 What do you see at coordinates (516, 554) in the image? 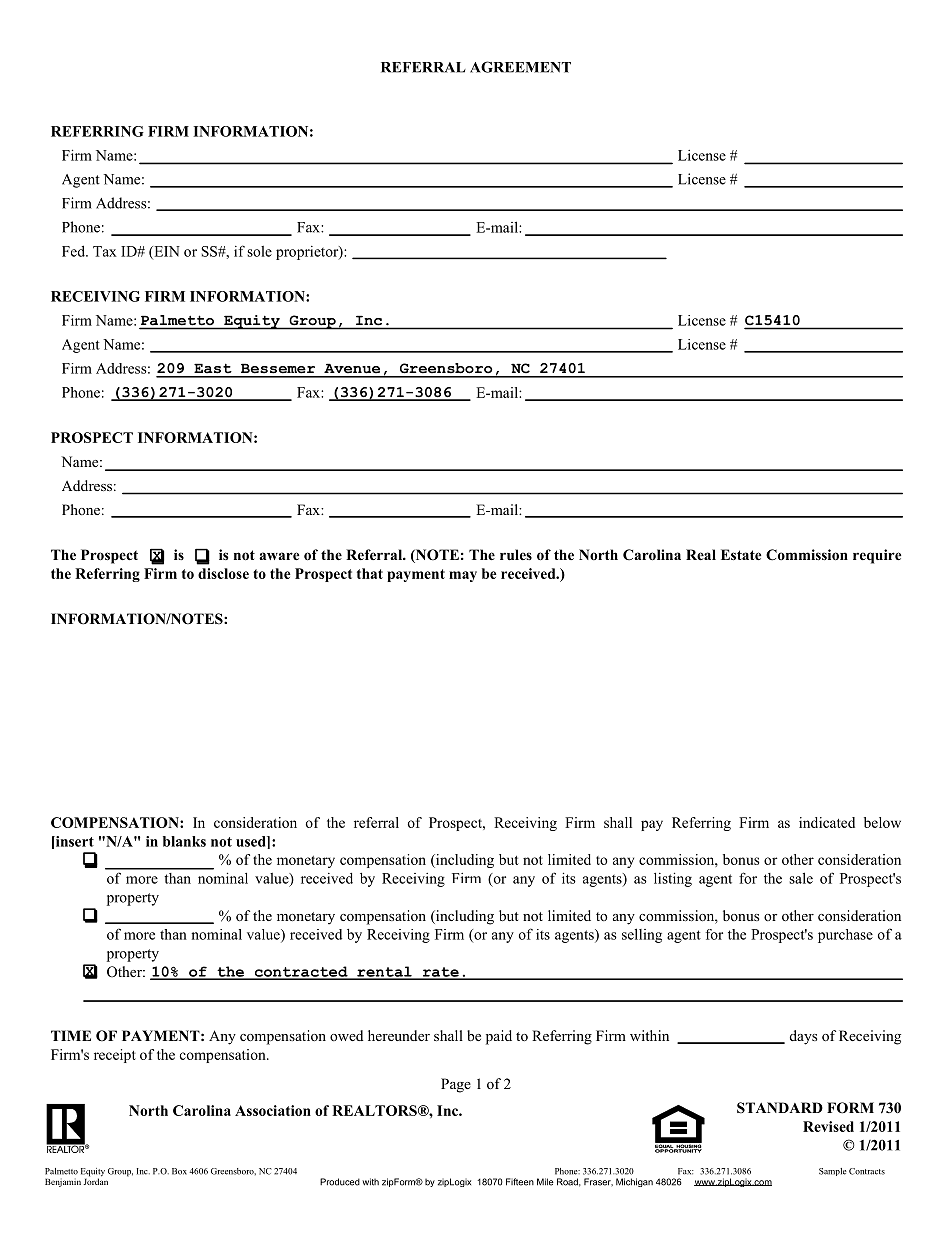
I see `rules` at bounding box center [516, 554].
